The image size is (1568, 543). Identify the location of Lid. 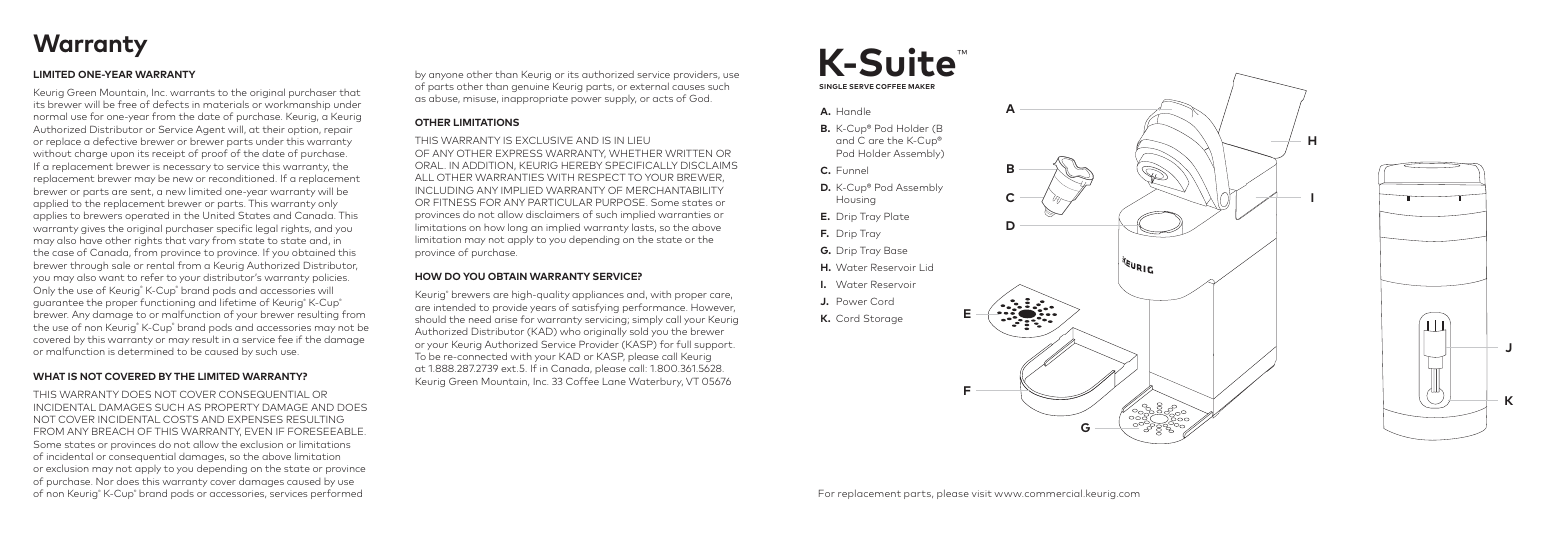
(926, 267).
